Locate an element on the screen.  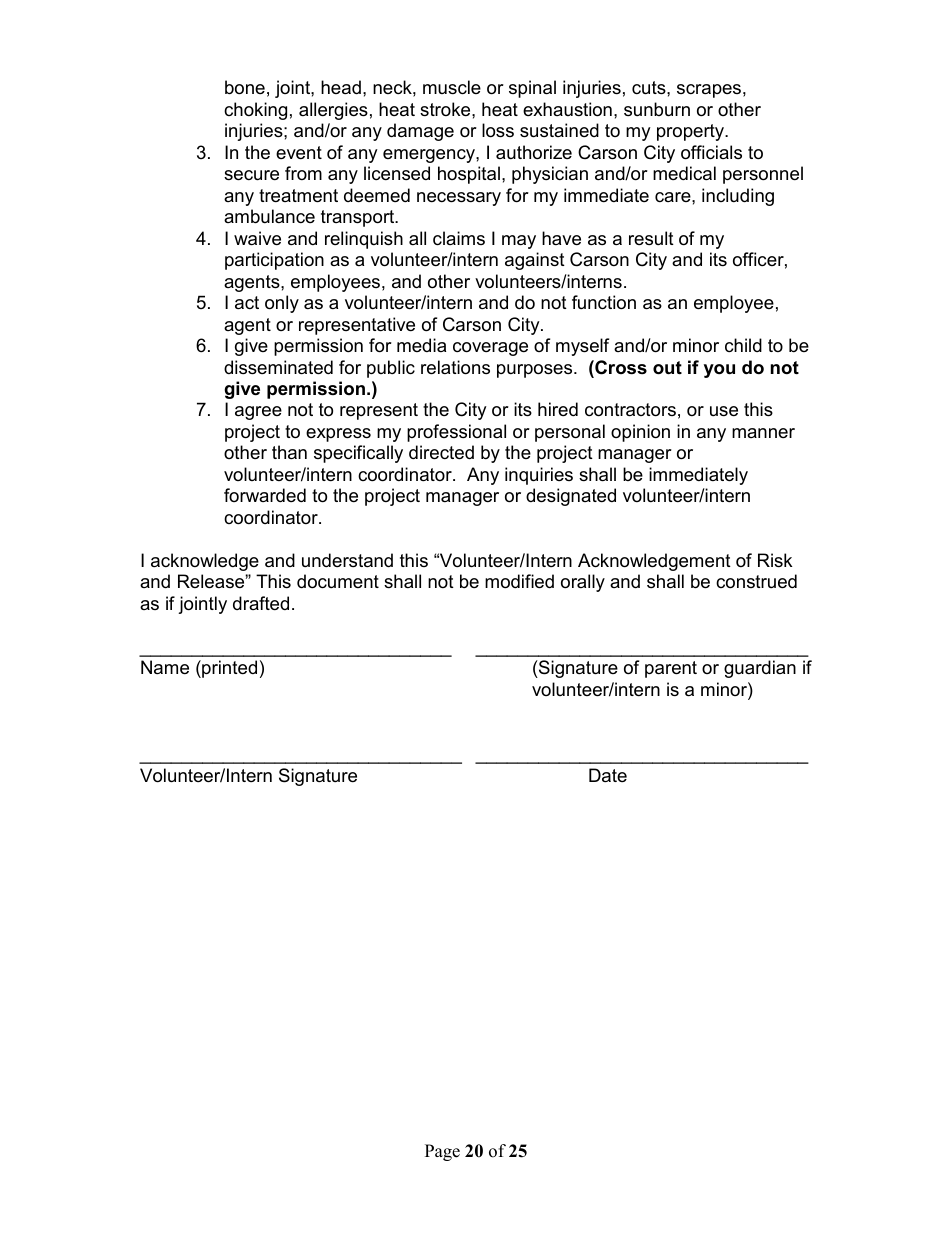
modified is located at coordinates (519, 581).
